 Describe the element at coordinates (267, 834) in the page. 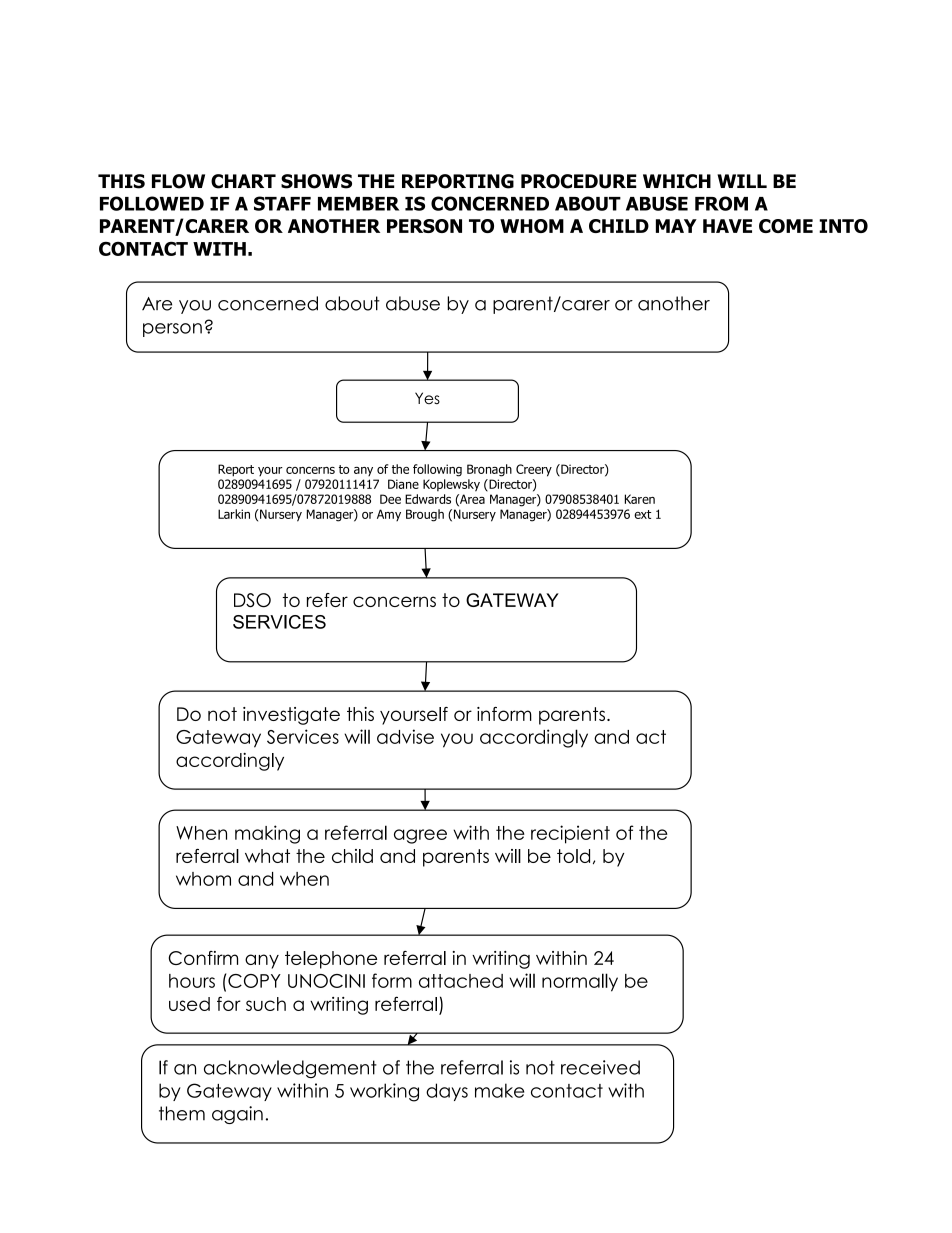

I see `making` at that location.
